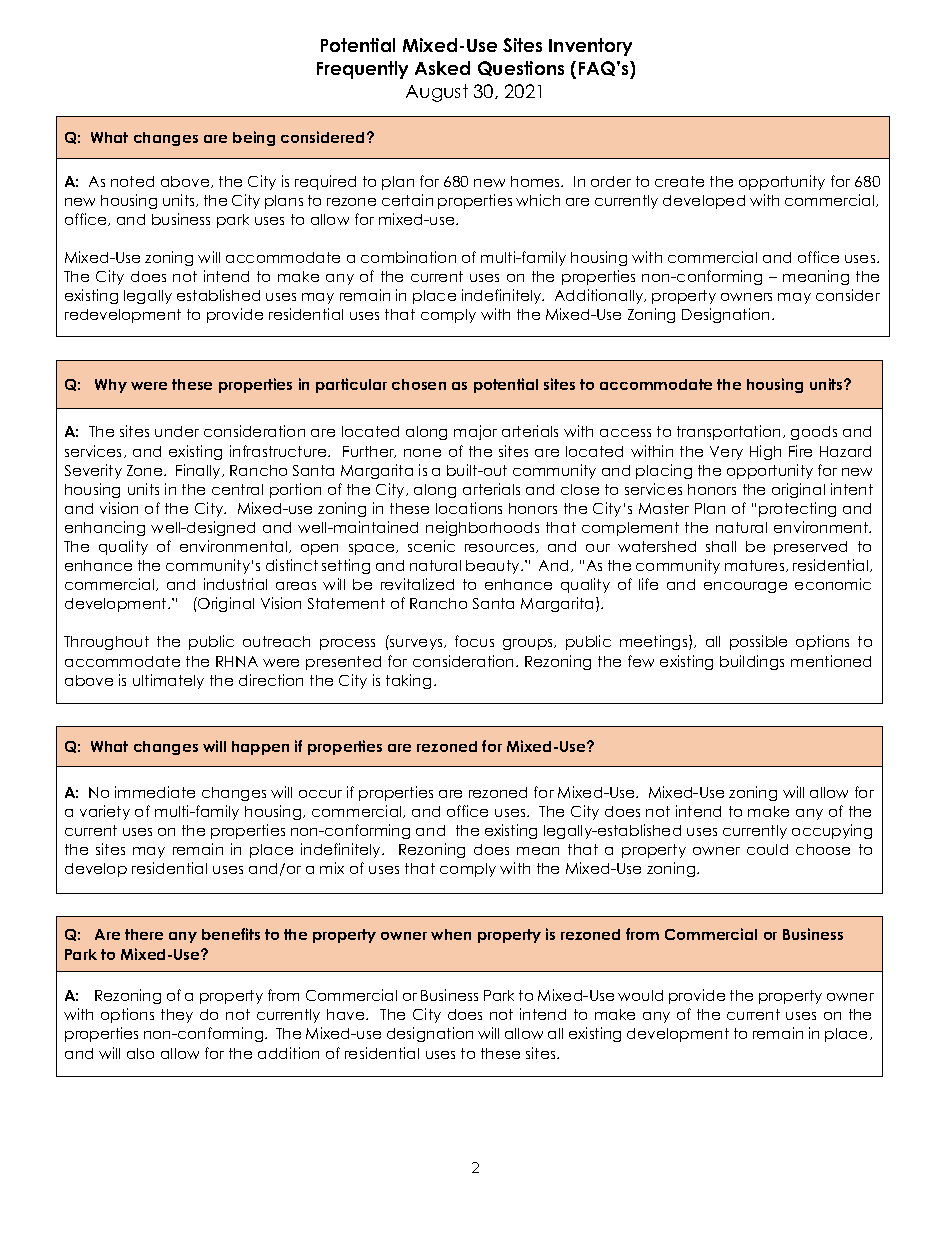 Image resolution: width=952 pixels, height=1233 pixels. I want to click on Asked, so click(442, 68).
